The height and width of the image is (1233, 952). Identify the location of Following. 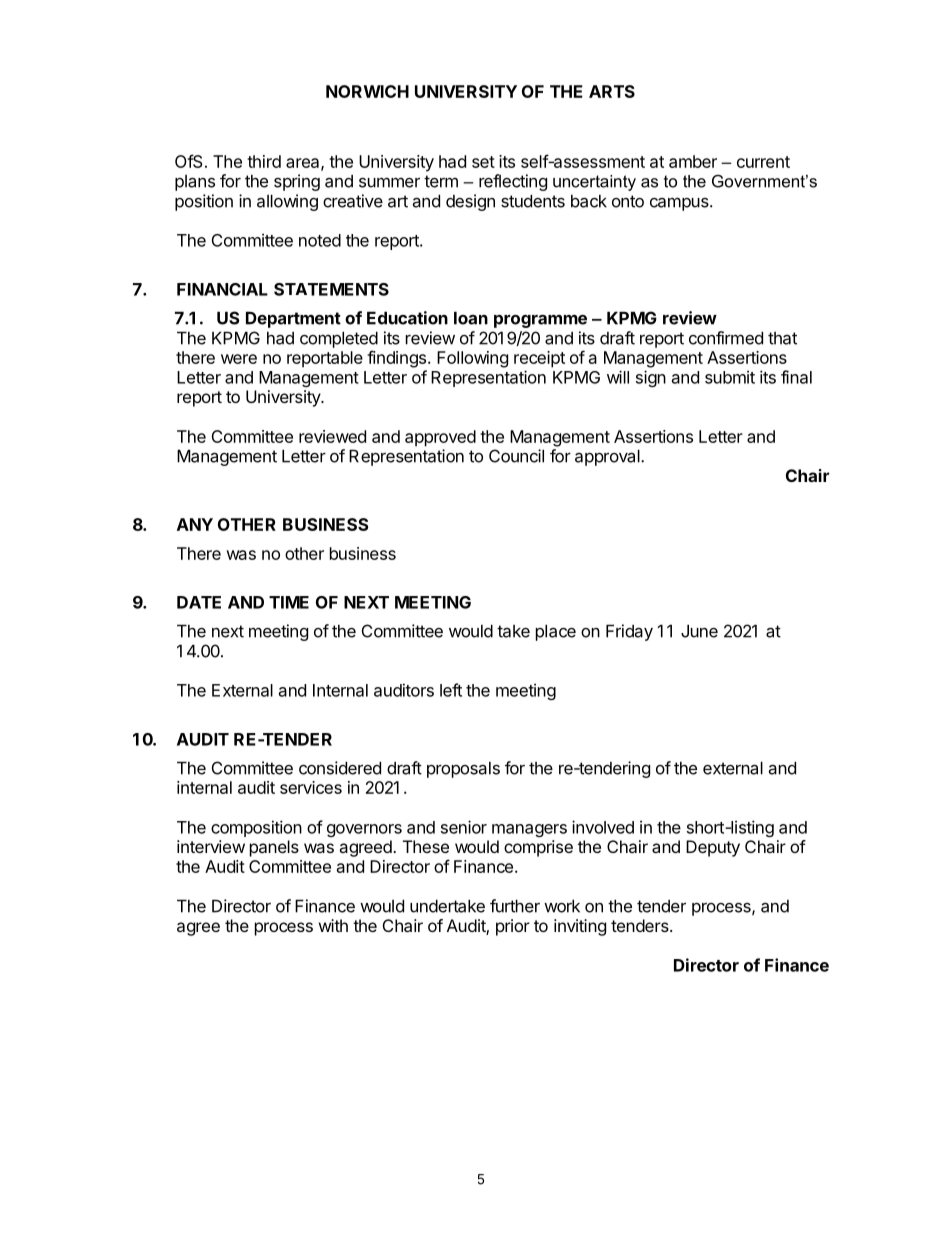
(472, 359).
